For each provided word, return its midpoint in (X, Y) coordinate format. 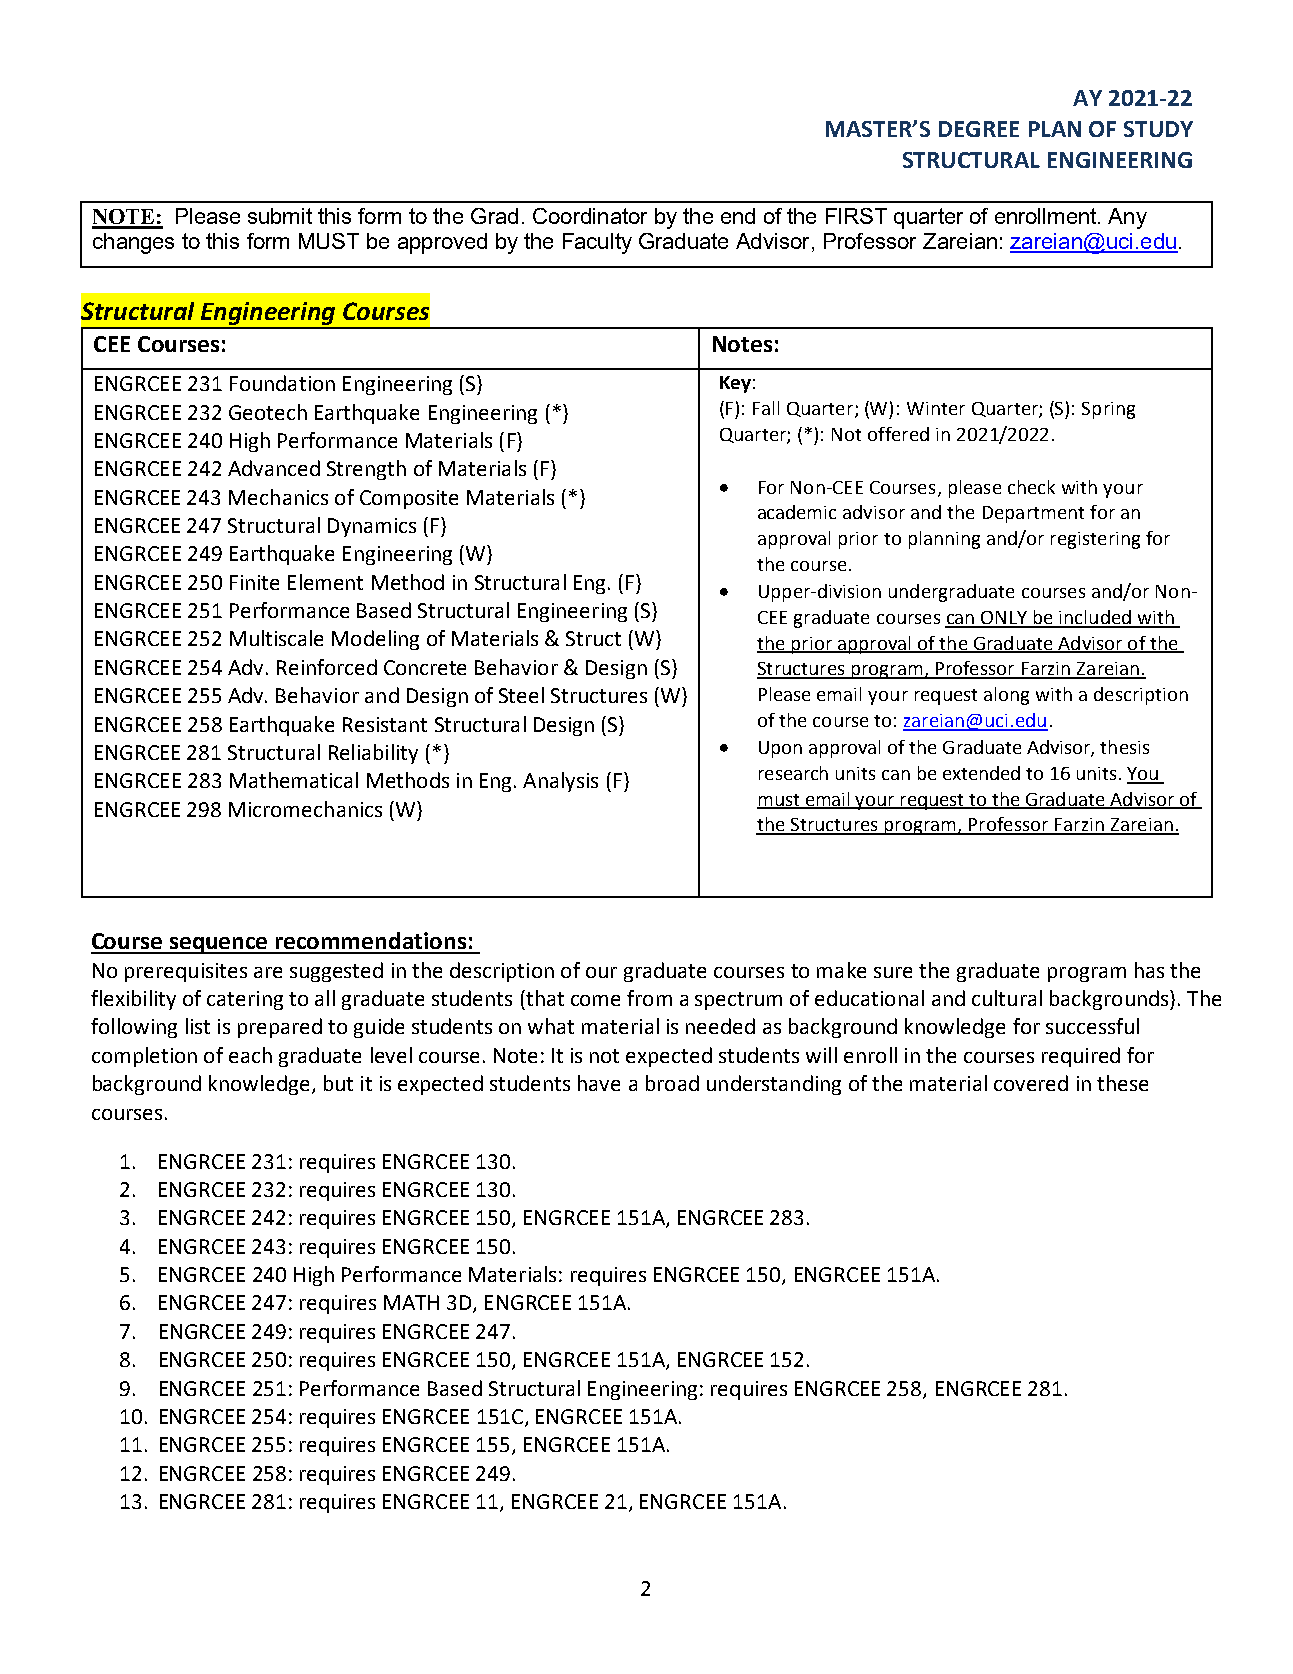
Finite (254, 582)
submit (280, 216)
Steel (521, 695)
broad (672, 1083)
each (250, 1055)
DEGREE (979, 129)
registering (1095, 540)
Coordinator (590, 216)
